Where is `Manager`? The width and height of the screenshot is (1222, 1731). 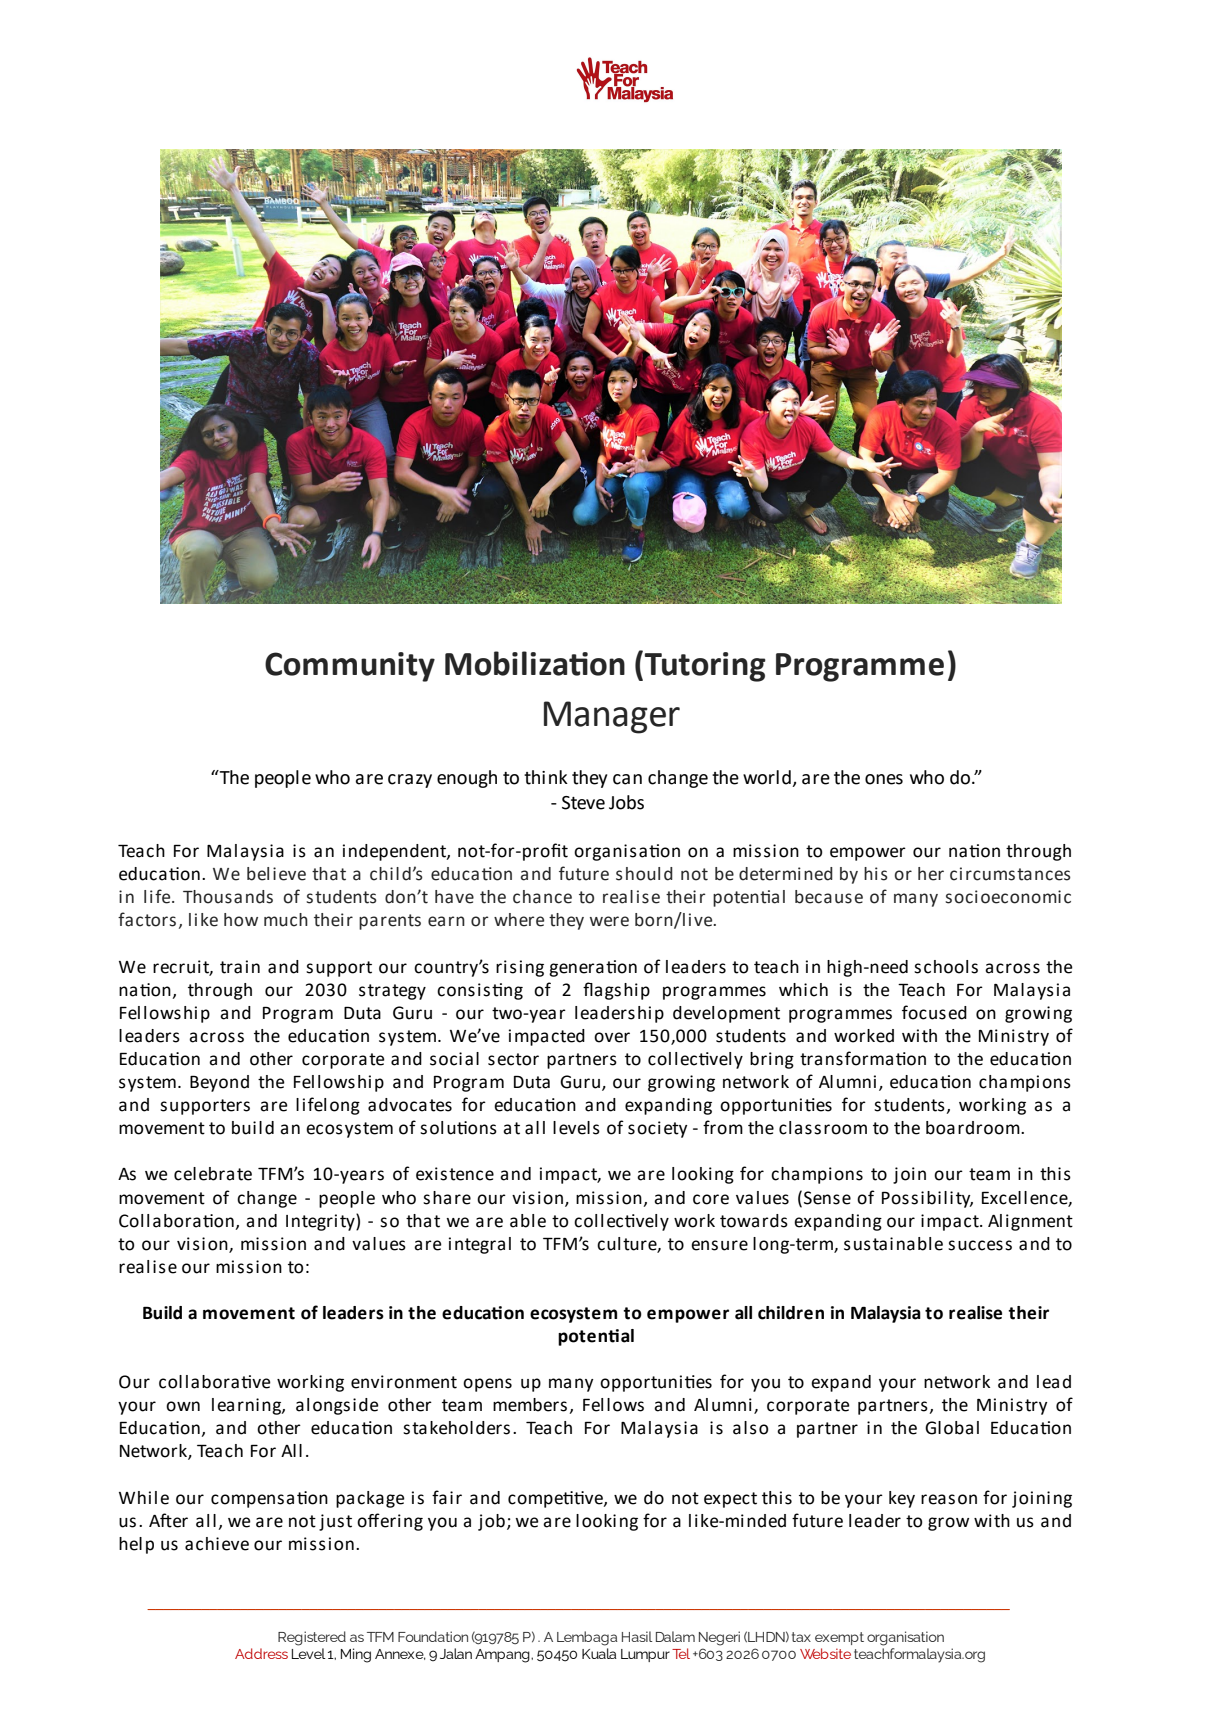
Manager is located at coordinates (612, 717).
